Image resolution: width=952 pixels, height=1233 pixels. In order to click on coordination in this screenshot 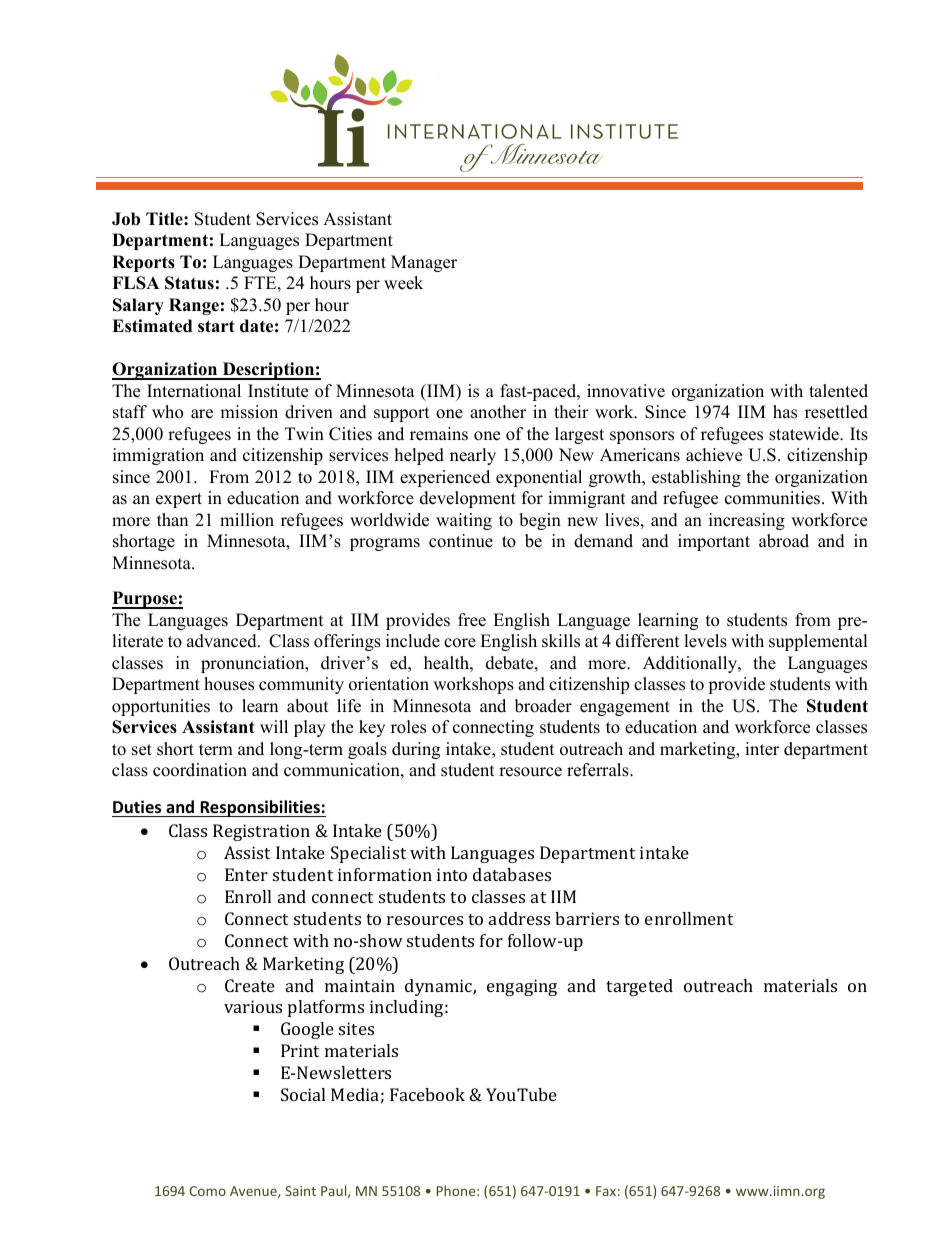, I will do `click(200, 770)`.
